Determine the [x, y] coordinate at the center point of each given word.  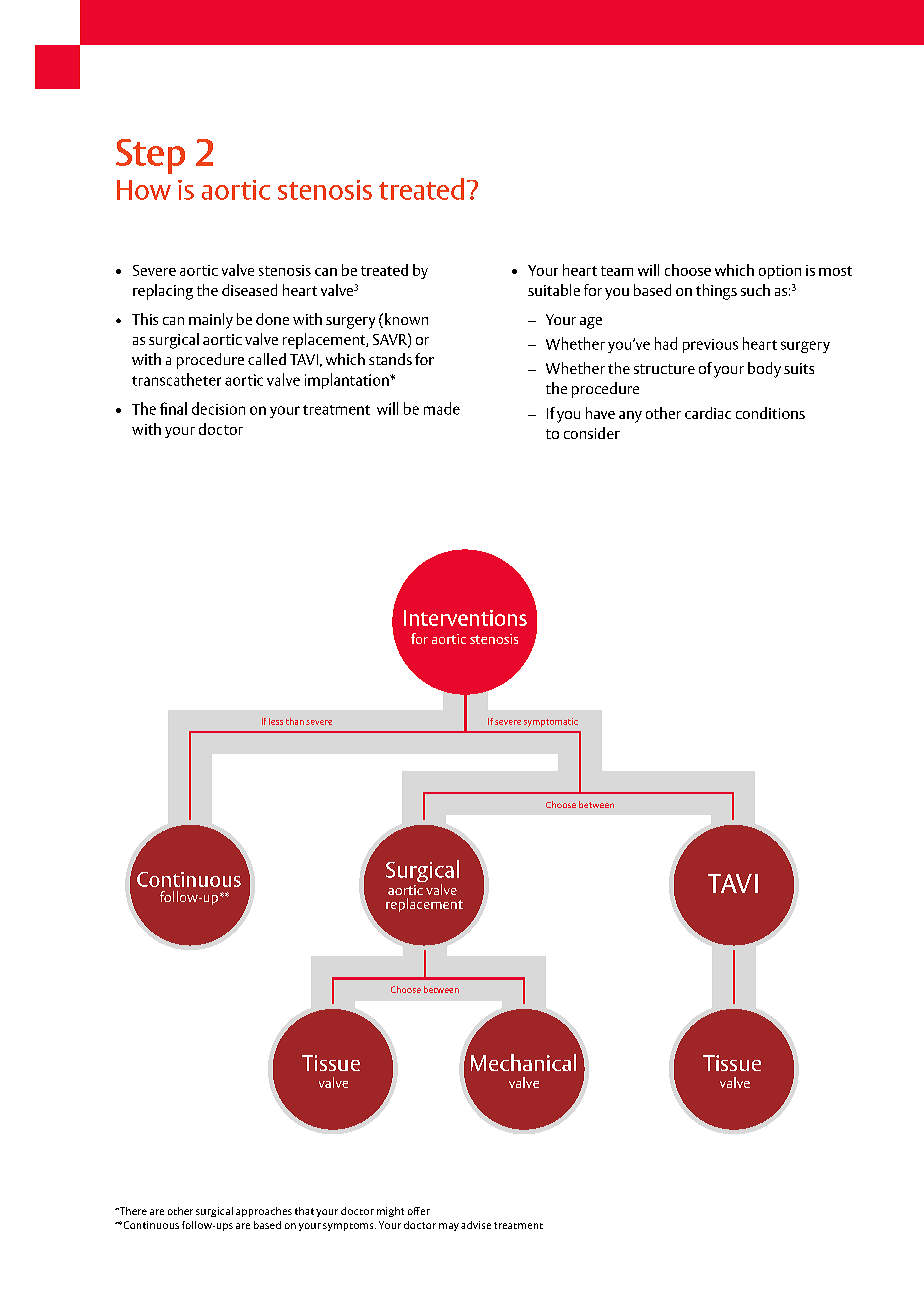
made [442, 408]
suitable [554, 290]
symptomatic [551, 722]
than [295, 721]
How [144, 190]
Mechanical [523, 1062]
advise [476, 1225]
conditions [770, 413]
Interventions [465, 618]
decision [218, 408]
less [276, 721]
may [449, 1227]
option [780, 272]
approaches [264, 1212]
